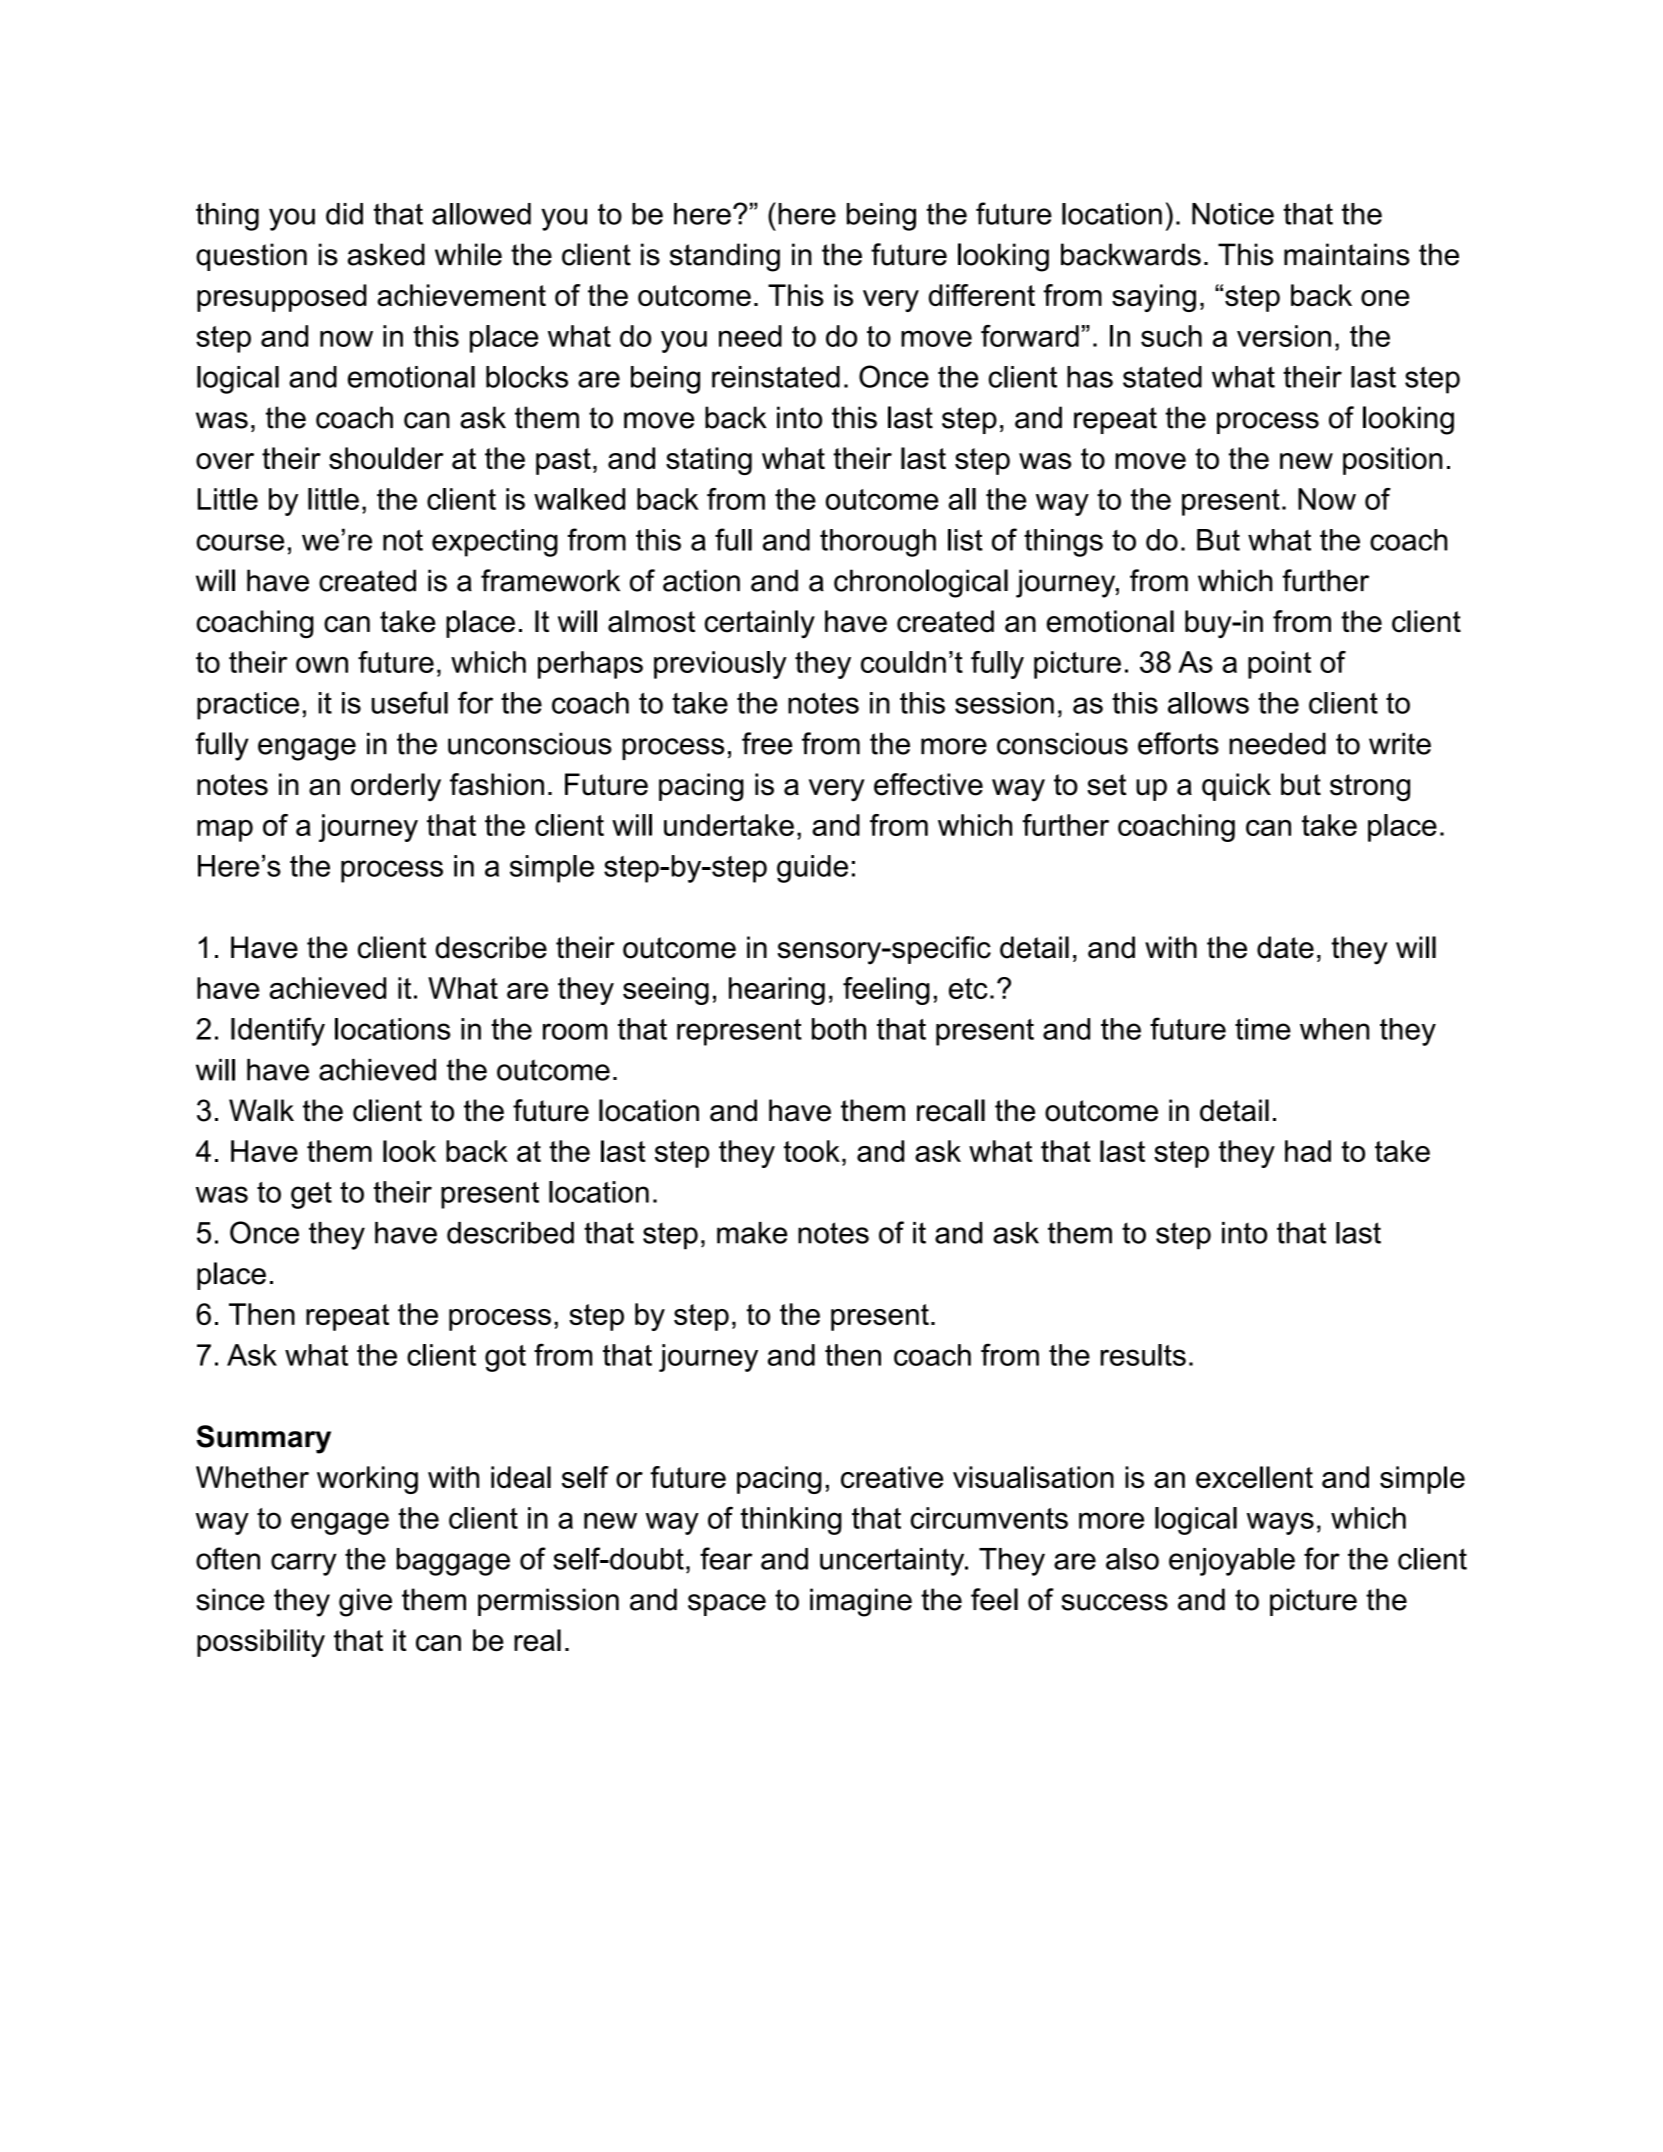  Describe the element at coordinates (365, 1602) in the screenshot. I see `give` at that location.
